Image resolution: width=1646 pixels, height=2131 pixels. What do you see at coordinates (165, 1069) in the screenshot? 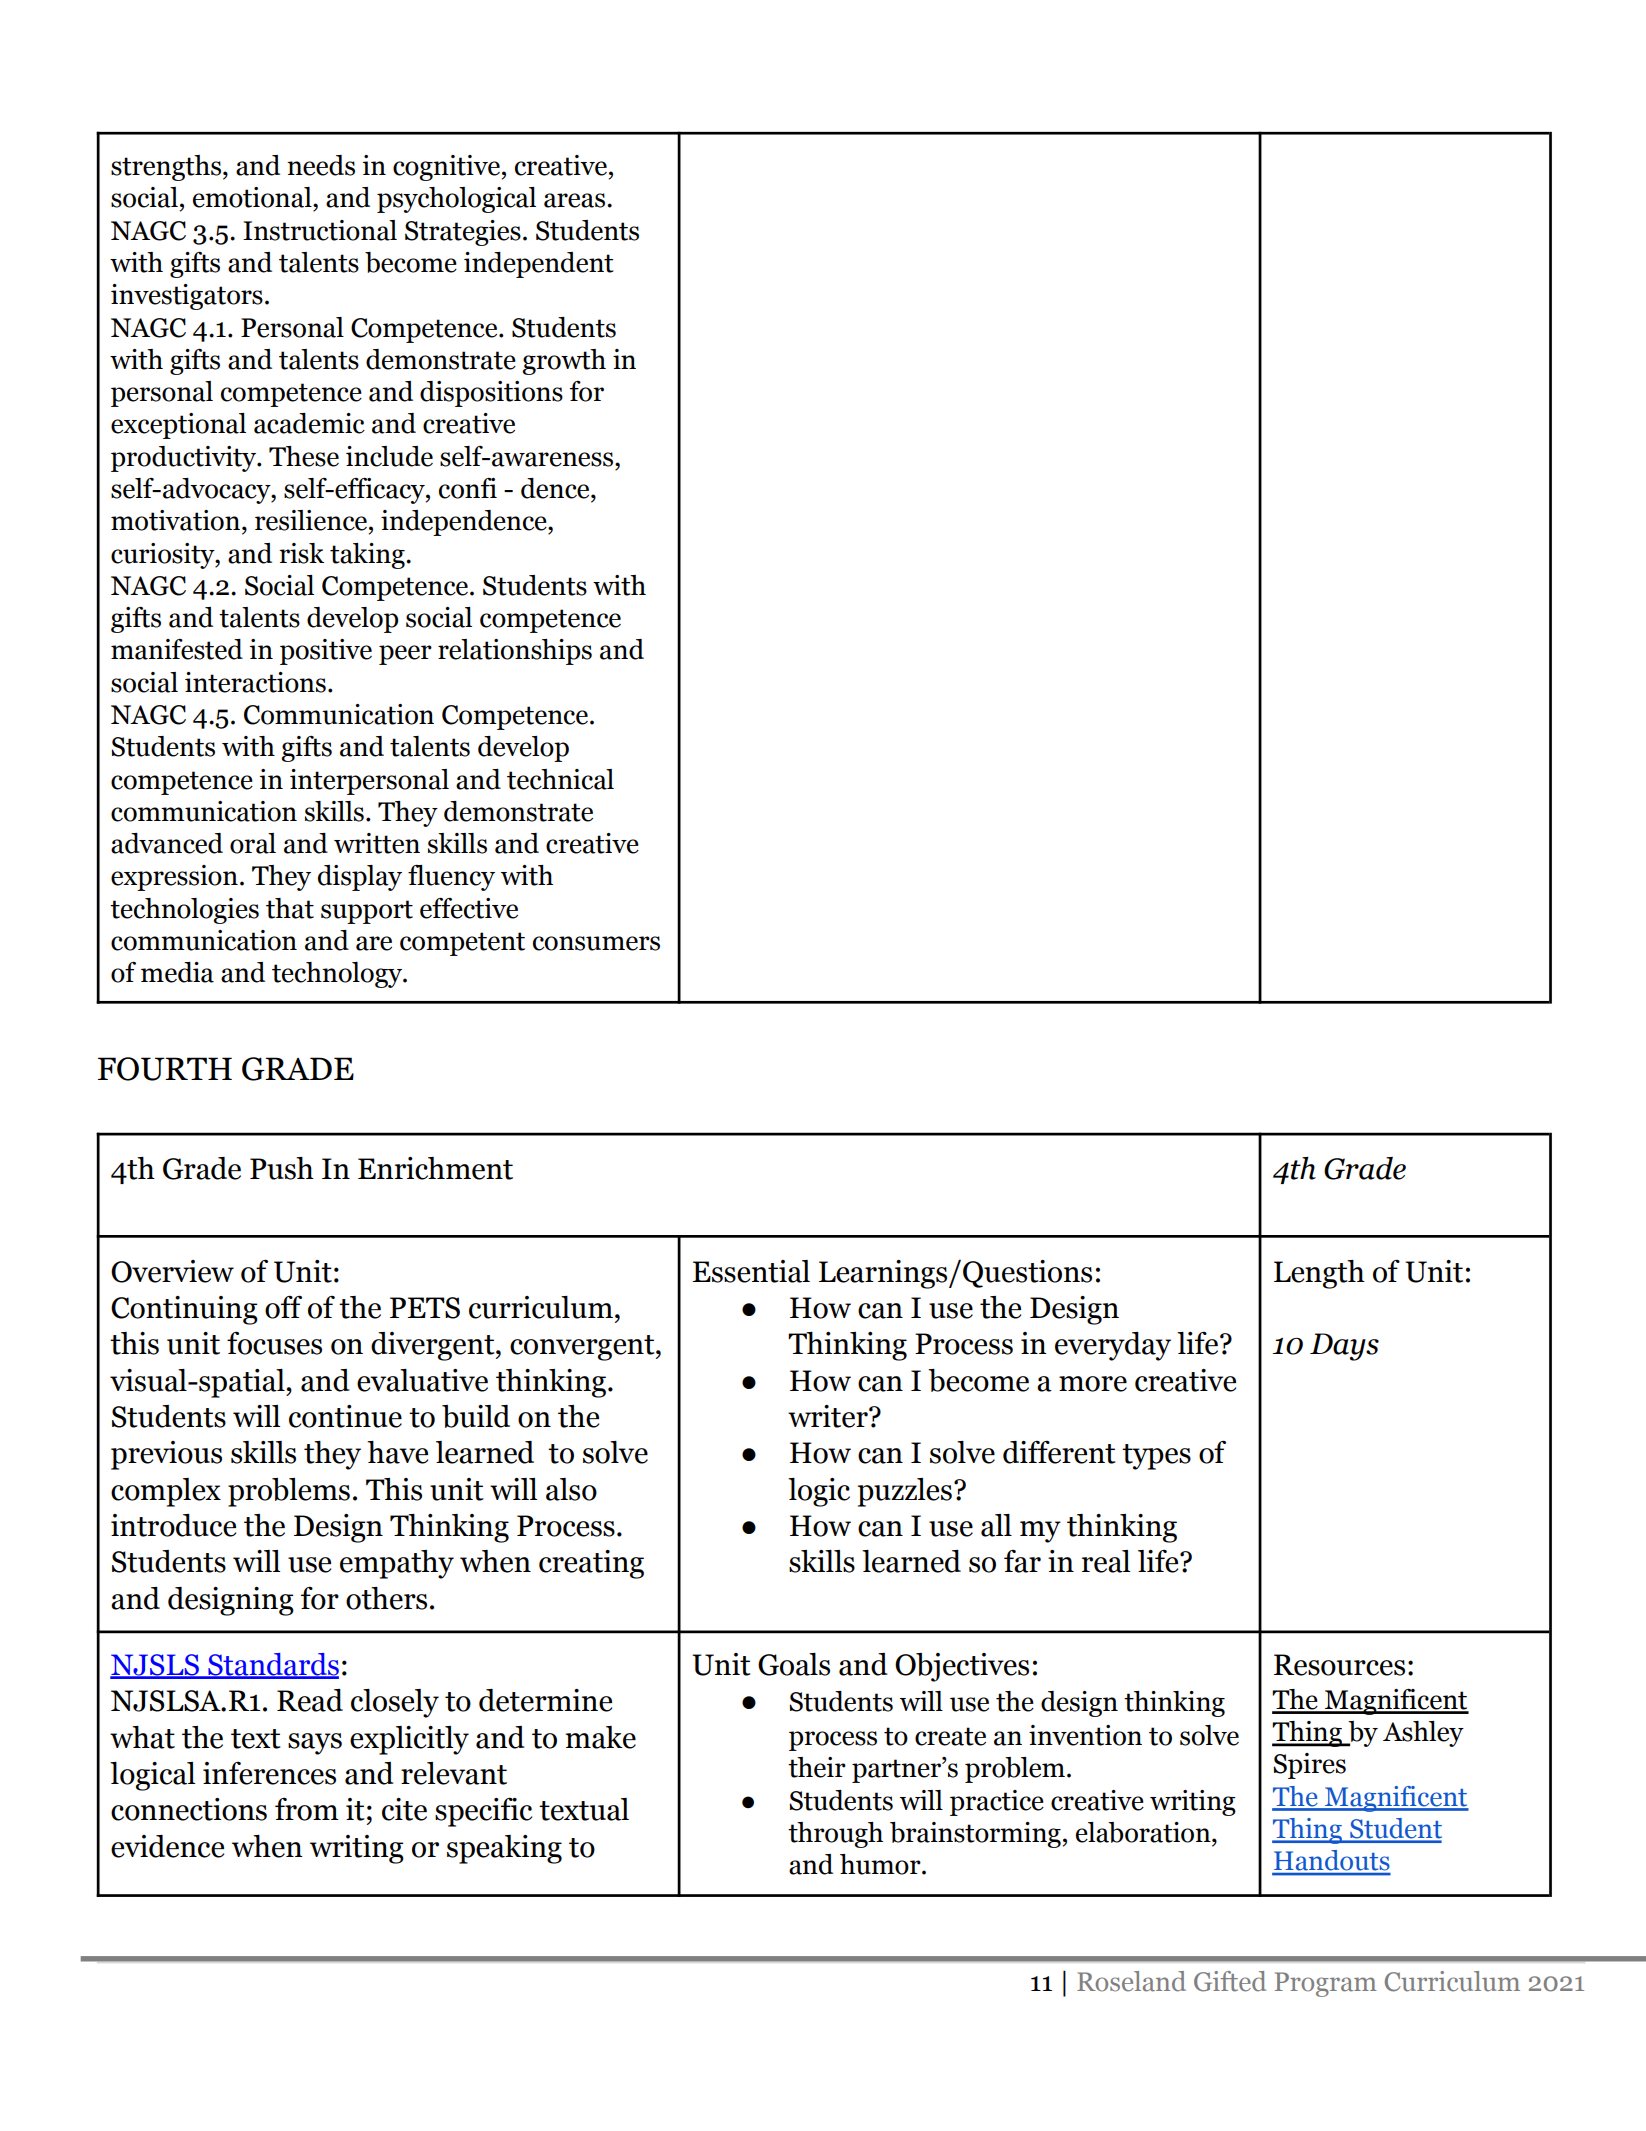
I see `FOURTH` at bounding box center [165, 1069].
